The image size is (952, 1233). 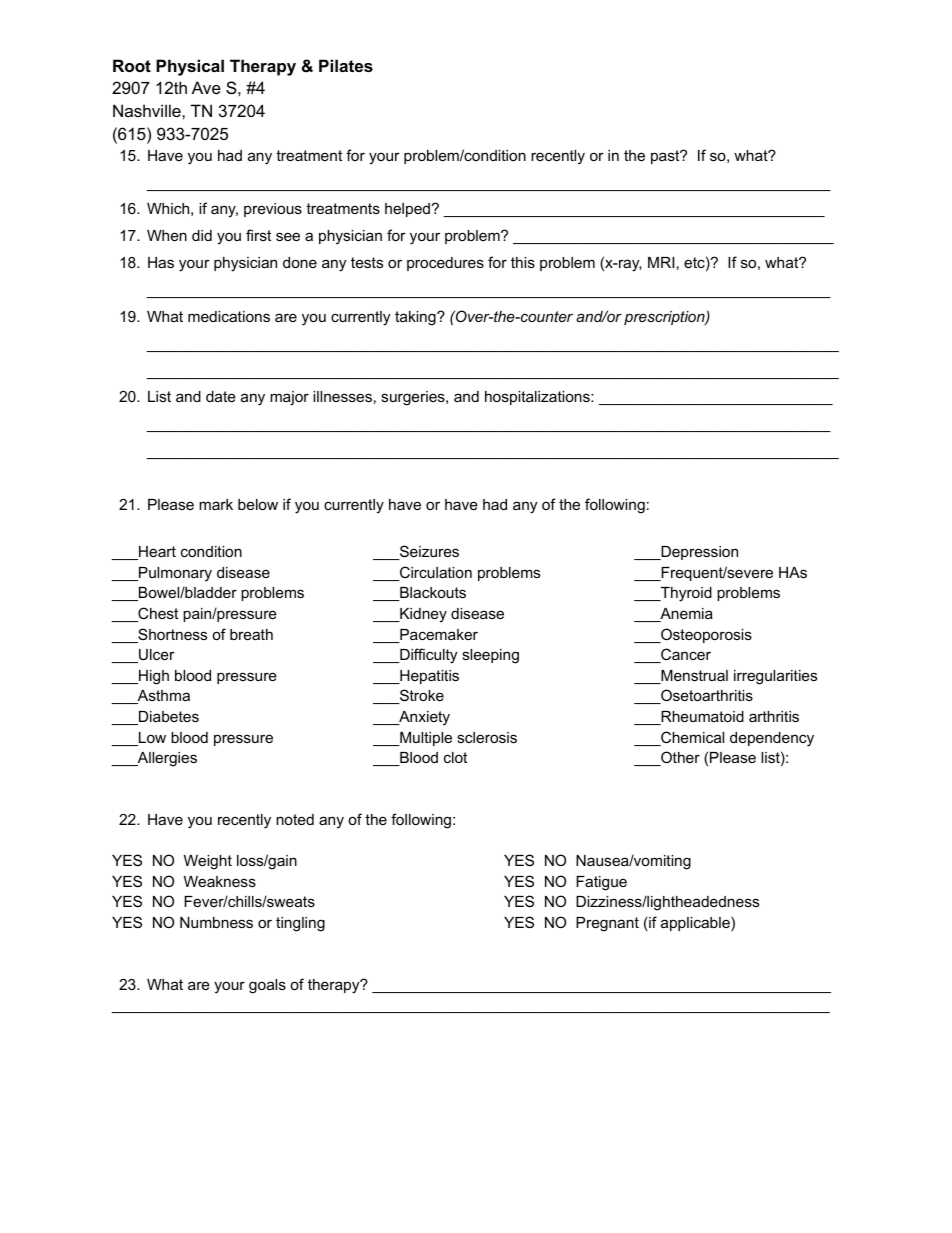 What do you see at coordinates (300, 924) in the screenshot?
I see `tingling` at bounding box center [300, 924].
